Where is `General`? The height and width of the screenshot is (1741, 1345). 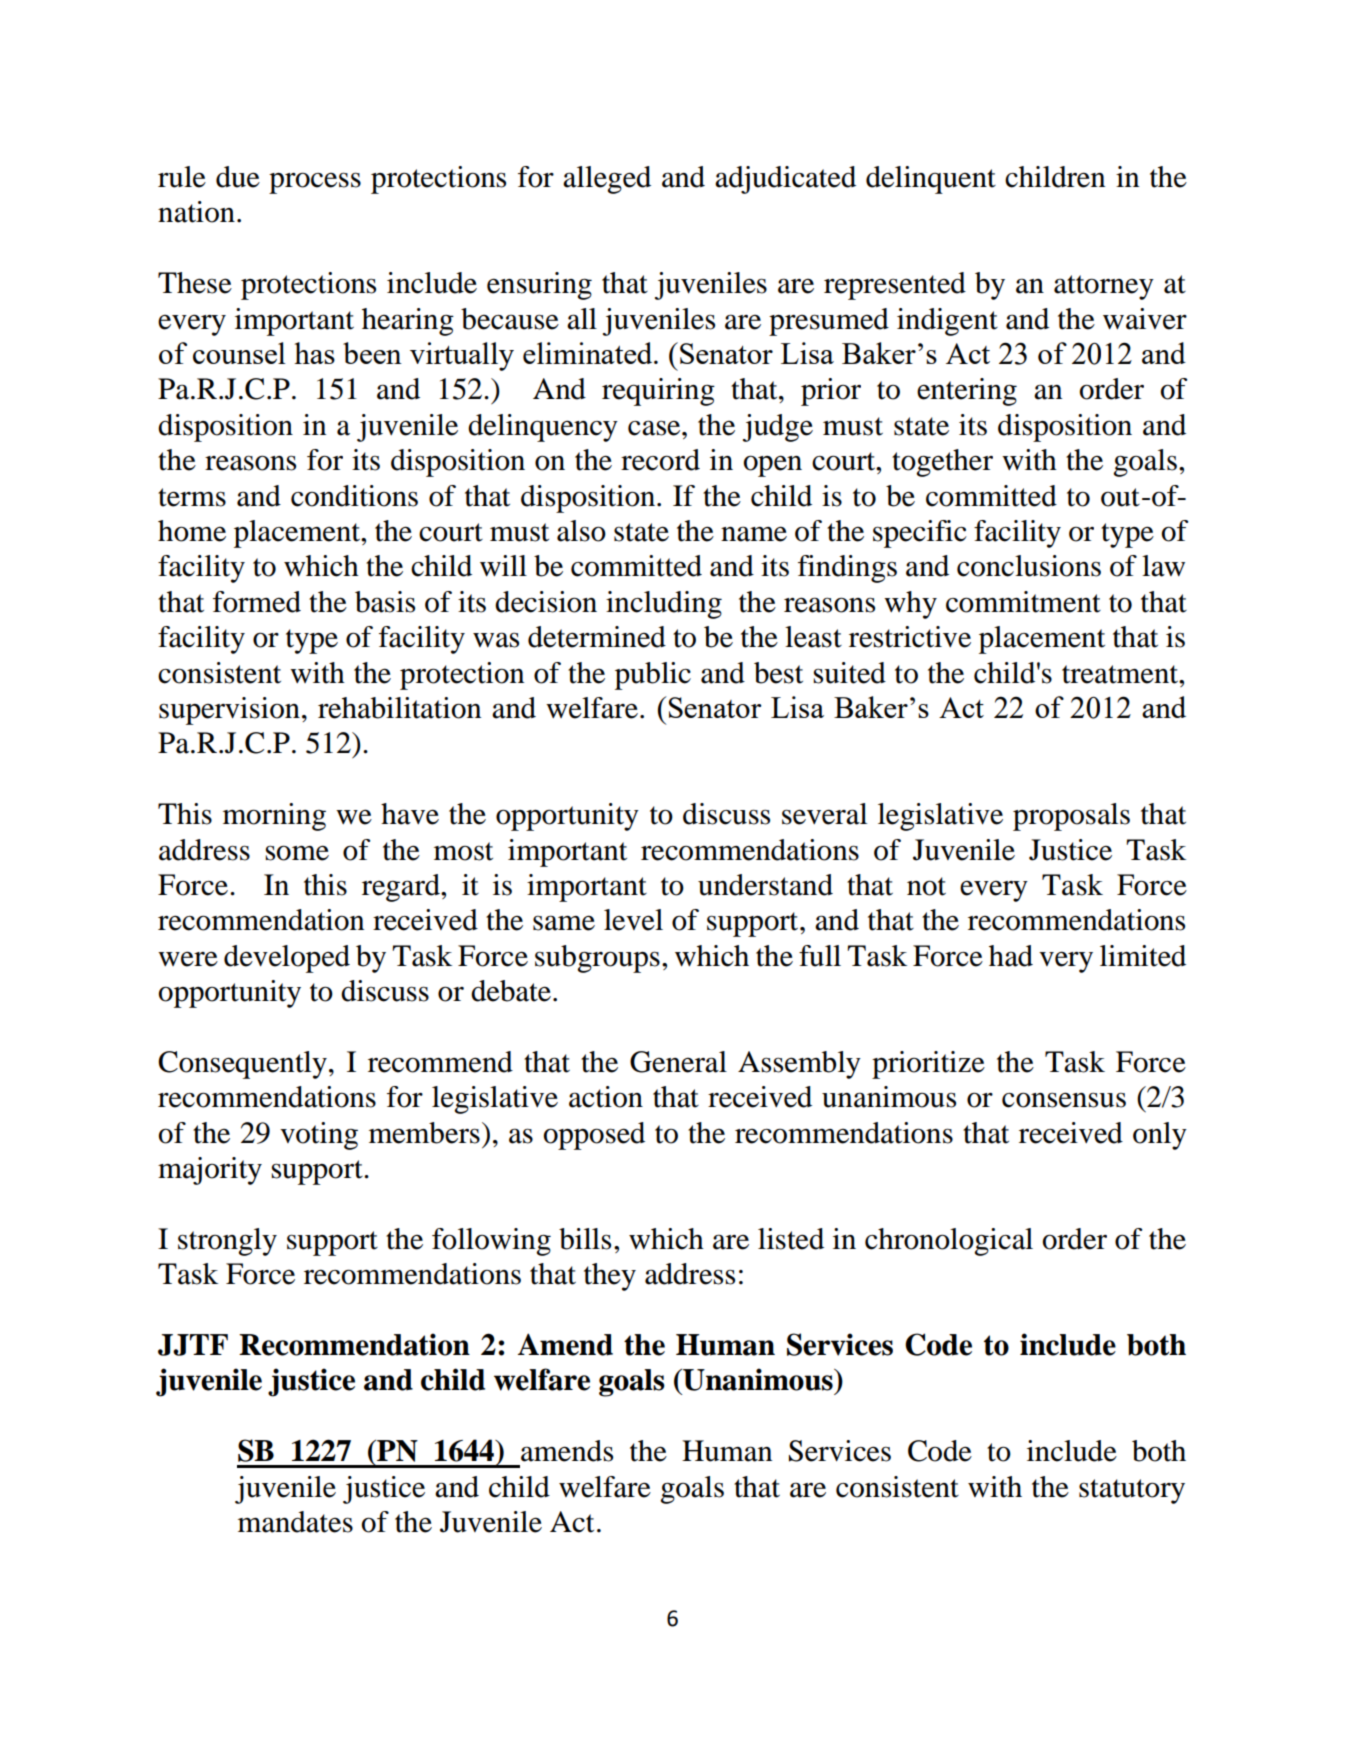
General is located at coordinates (678, 1062).
